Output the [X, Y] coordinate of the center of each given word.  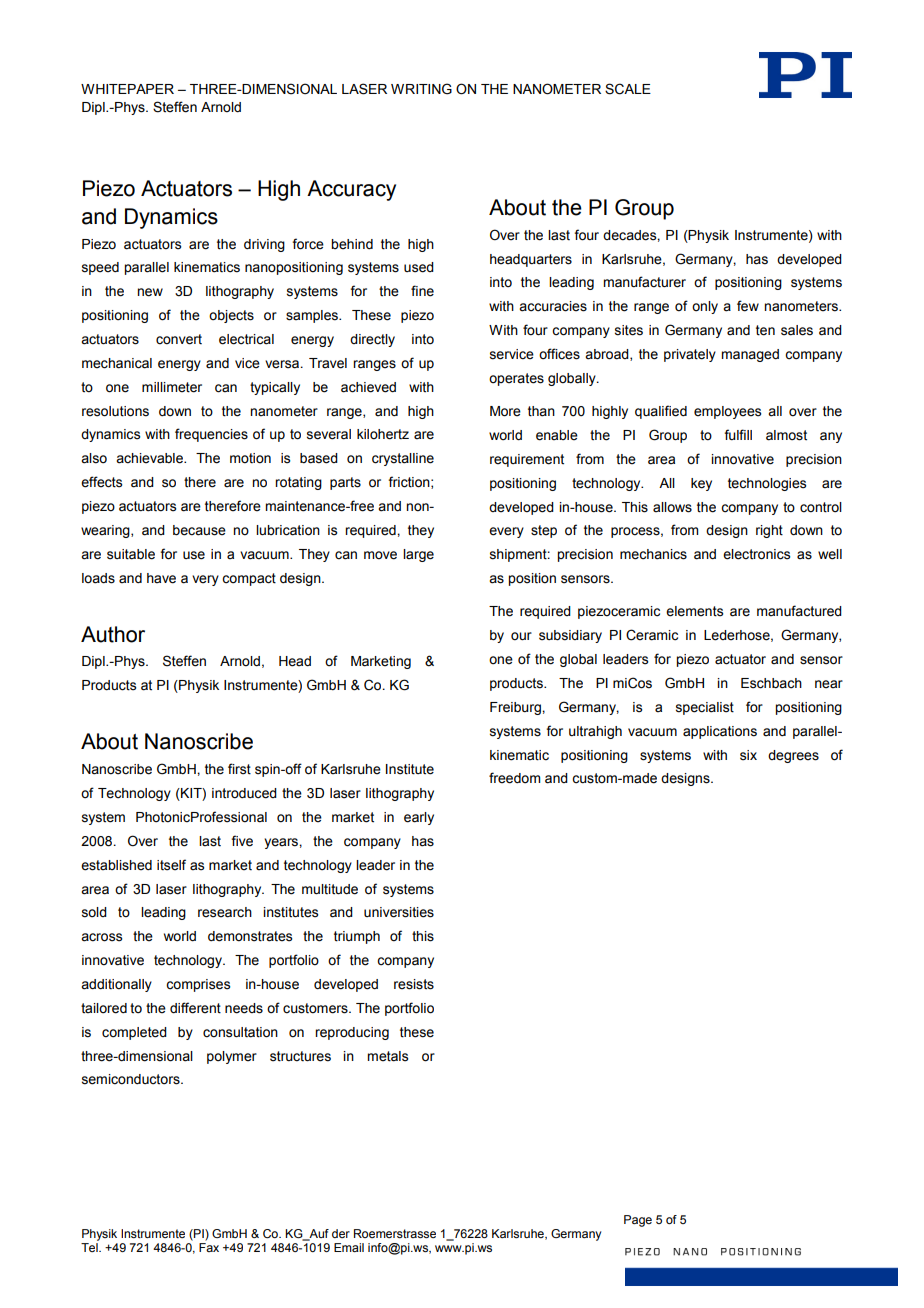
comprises [198, 985]
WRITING [421, 89]
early [419, 818]
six [748, 755]
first [239, 769]
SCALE [628, 89]
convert [179, 339]
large [418, 555]
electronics [756, 554]
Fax [209, 1247]
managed [750, 355]
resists [414, 984]
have [161, 578]
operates [516, 379]
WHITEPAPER [127, 89]
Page [638, 1221]
